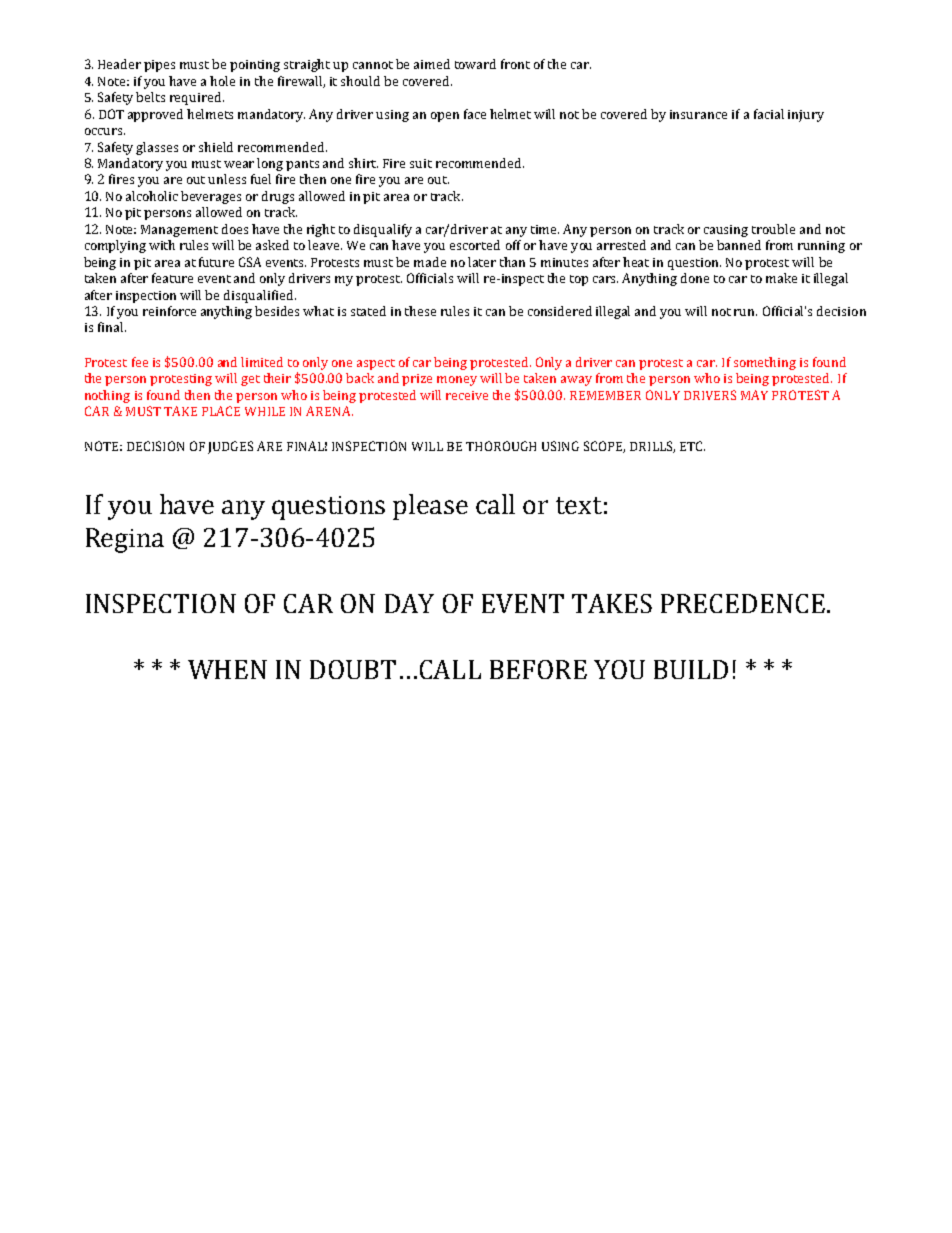  I want to click on toward, so click(475, 64).
